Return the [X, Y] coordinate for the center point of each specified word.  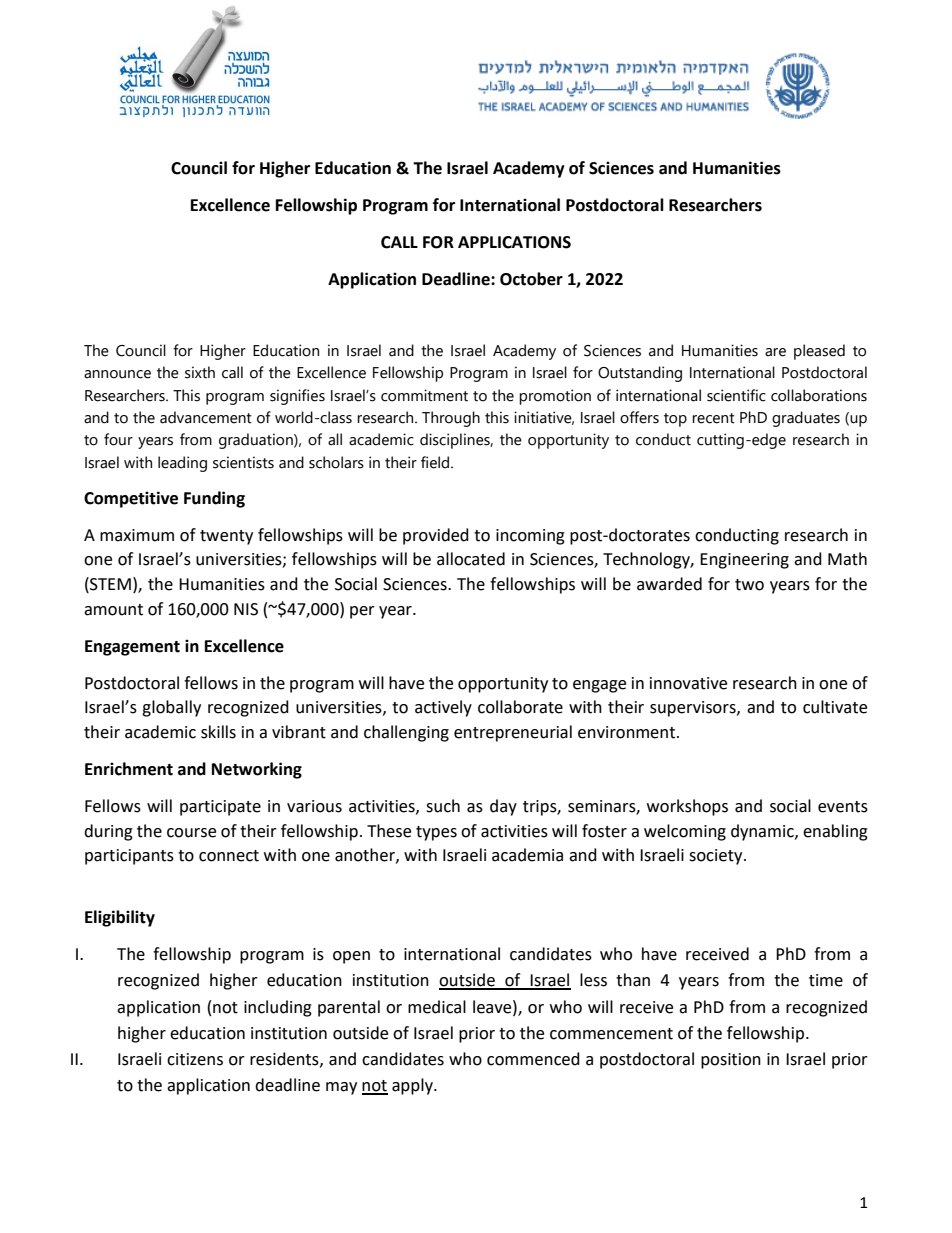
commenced [533, 1059]
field [436, 462]
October [531, 279]
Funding [214, 499]
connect [229, 856]
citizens [195, 1059]
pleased [819, 352]
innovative [688, 683]
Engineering [744, 561]
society [717, 857]
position [731, 1061]
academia [527, 855]
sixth [200, 372]
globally [171, 708]
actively [443, 708]
